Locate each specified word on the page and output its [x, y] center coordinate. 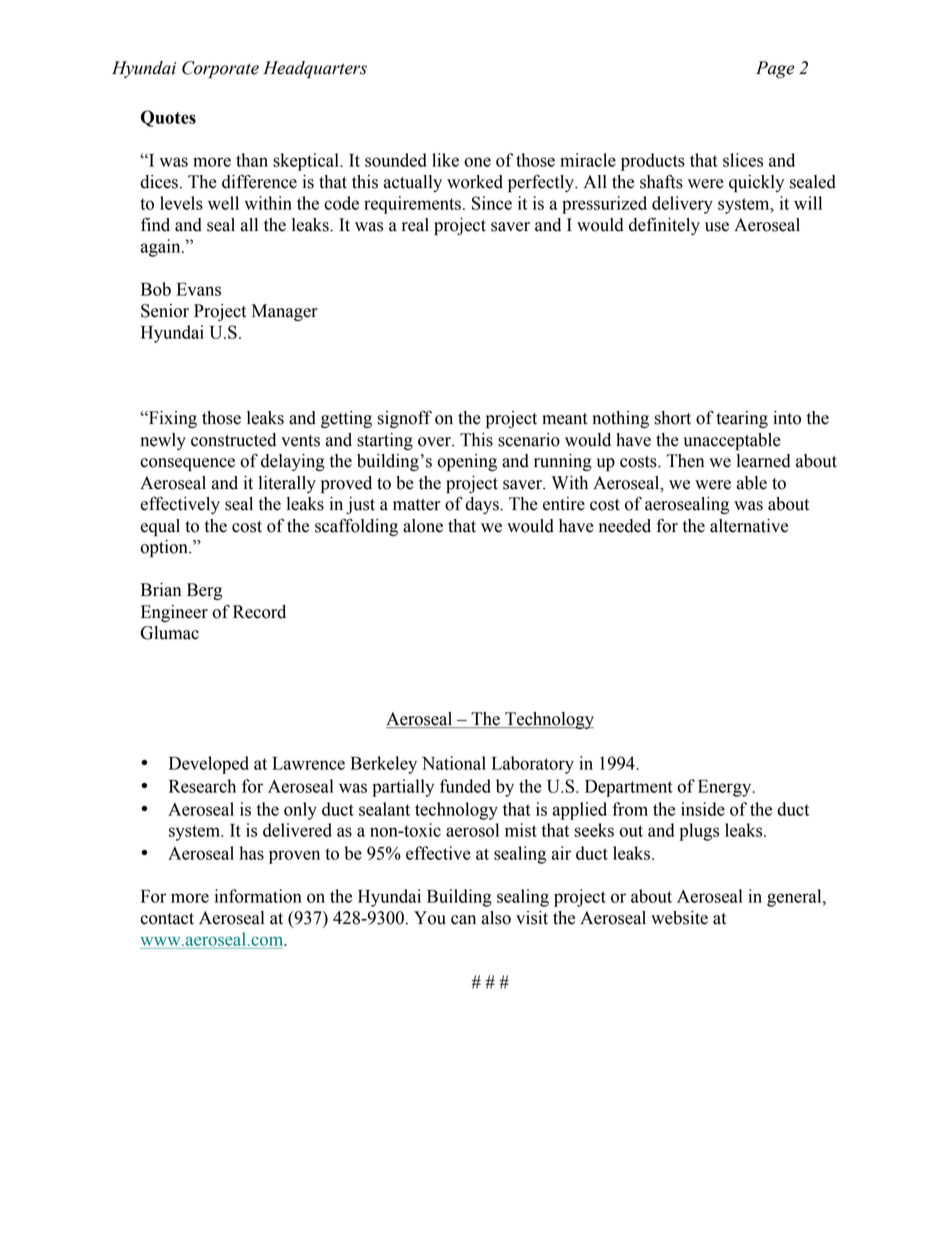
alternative [749, 526]
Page [775, 70]
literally [287, 484]
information [258, 896]
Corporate [220, 69]
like [445, 160]
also [496, 918]
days [483, 505]
